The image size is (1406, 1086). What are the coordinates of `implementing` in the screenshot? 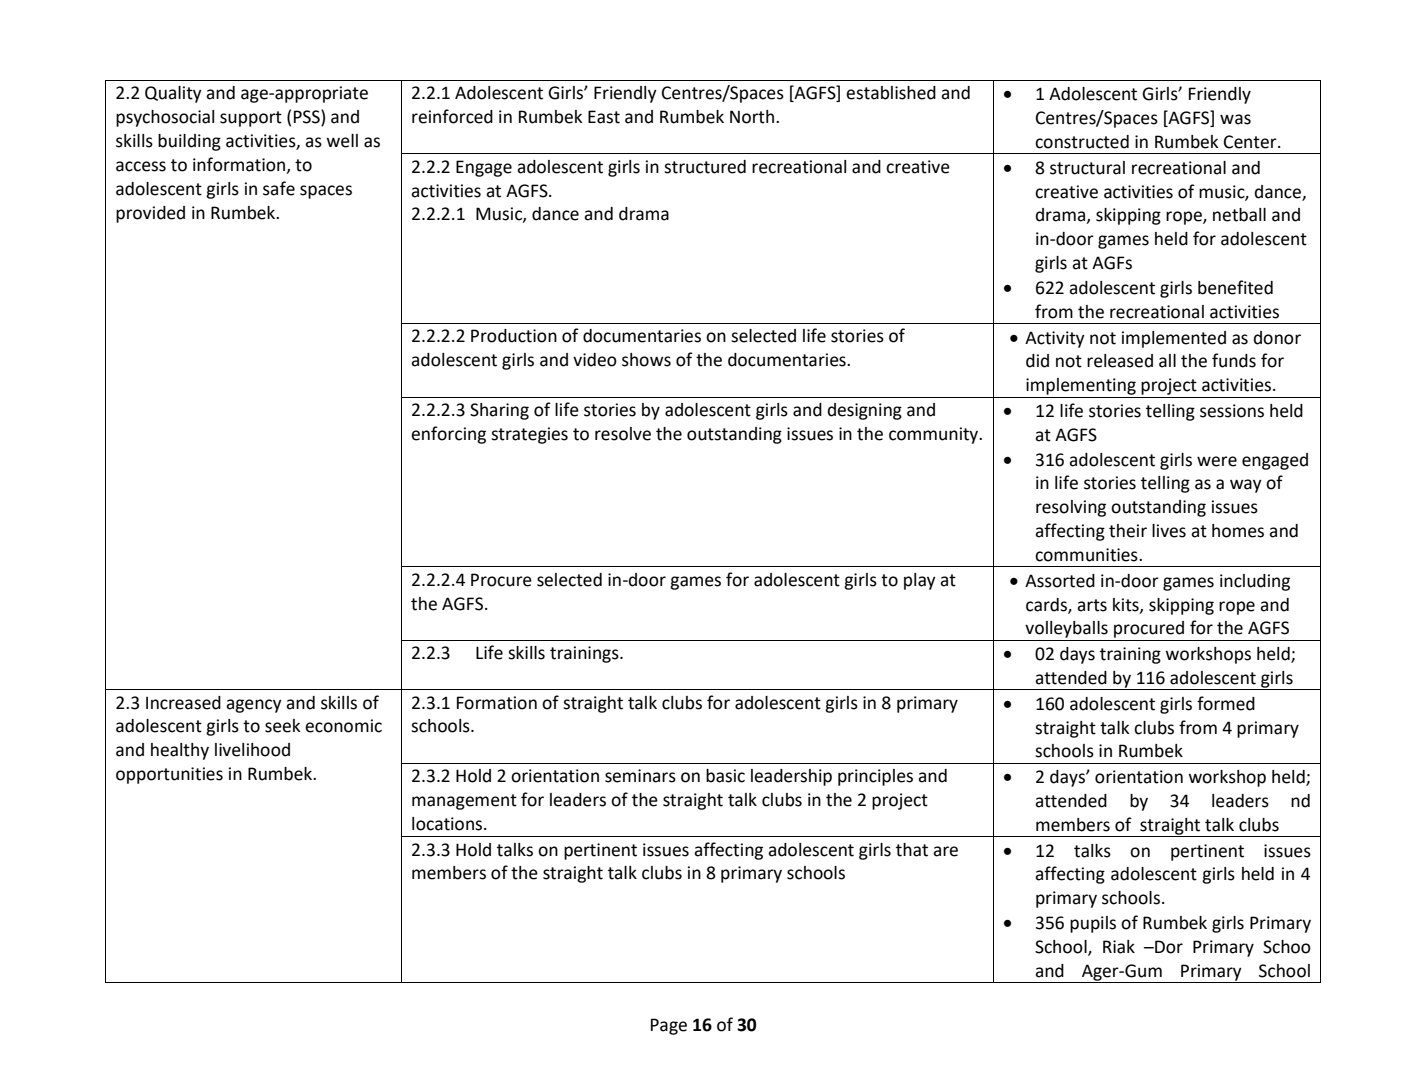 It's located at (1081, 386).
